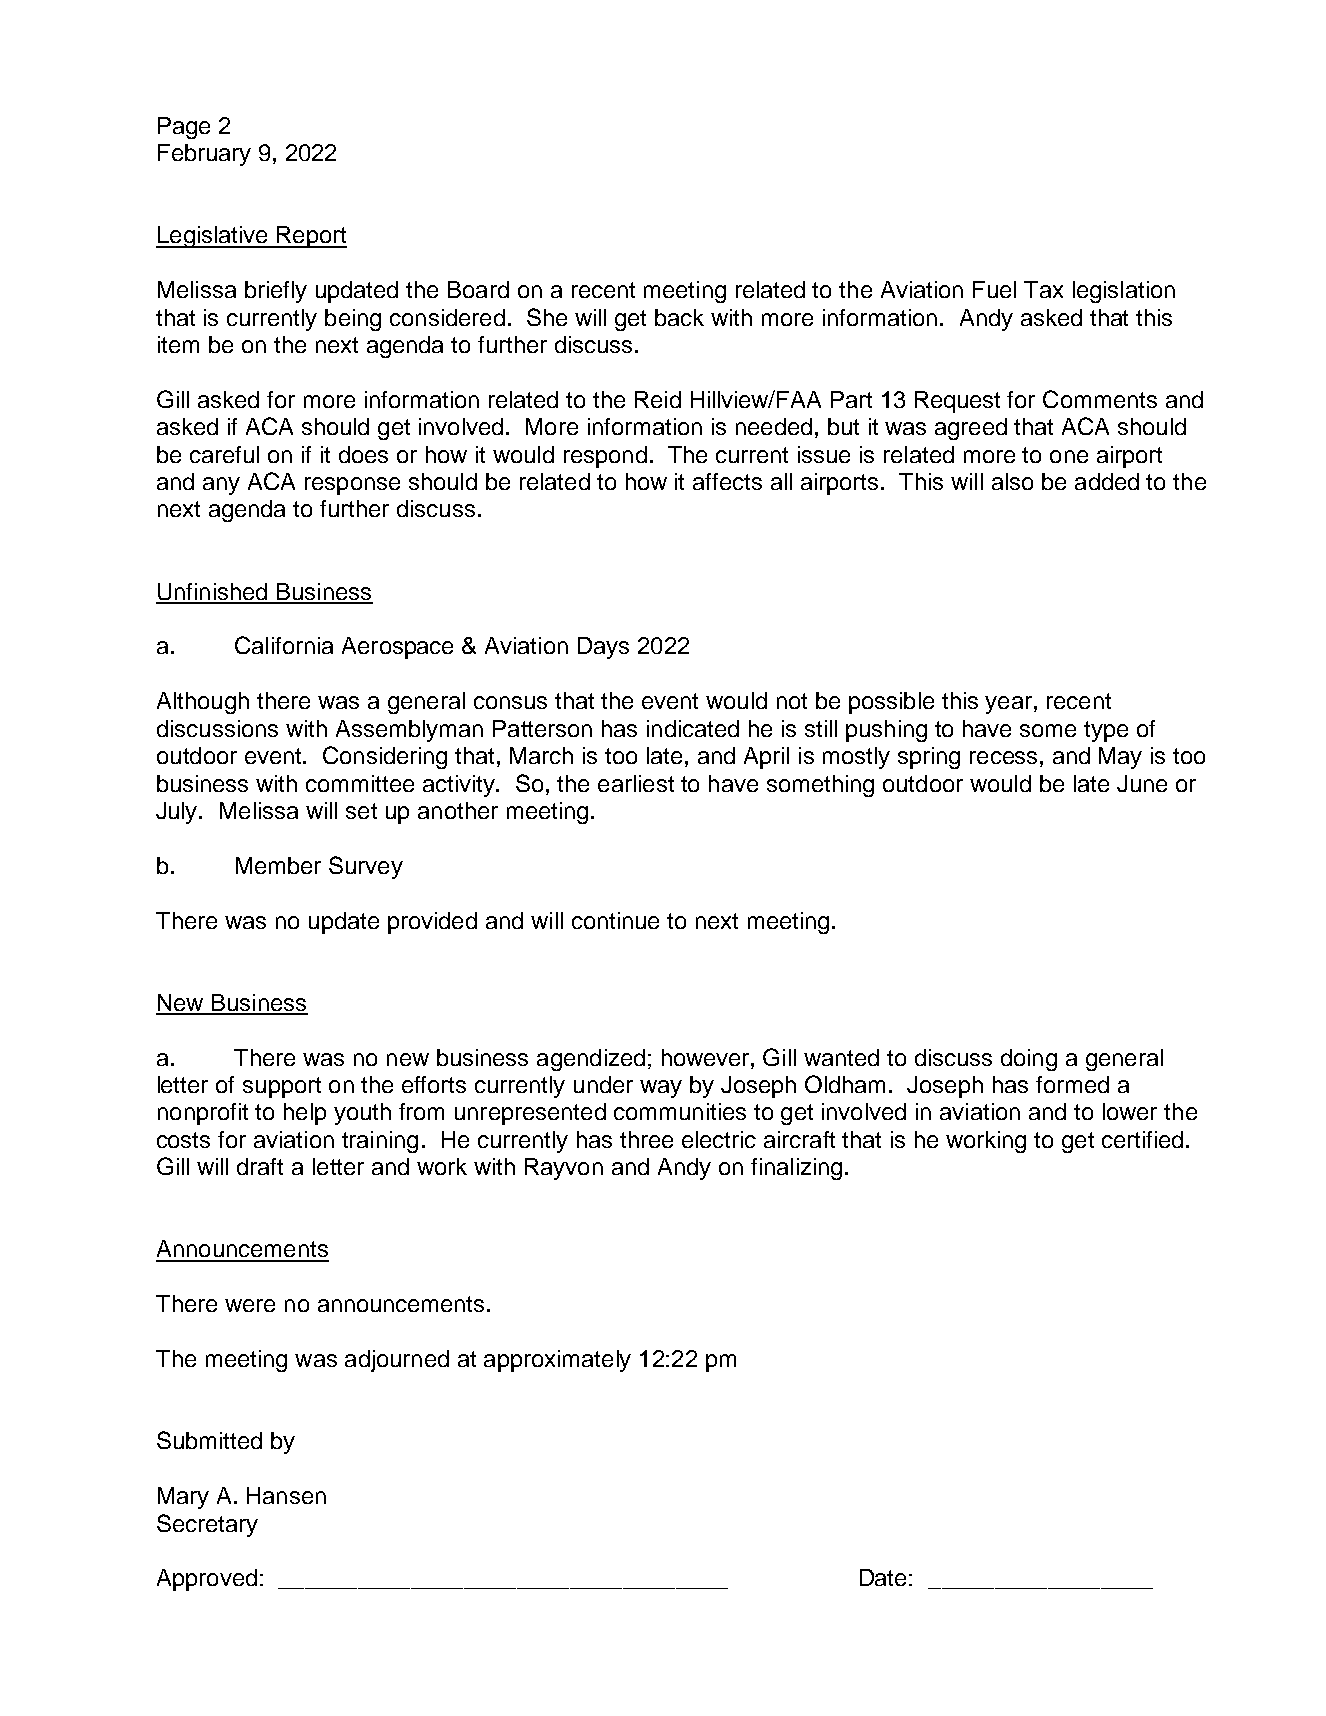  I want to click on earliest, so click(636, 783).
